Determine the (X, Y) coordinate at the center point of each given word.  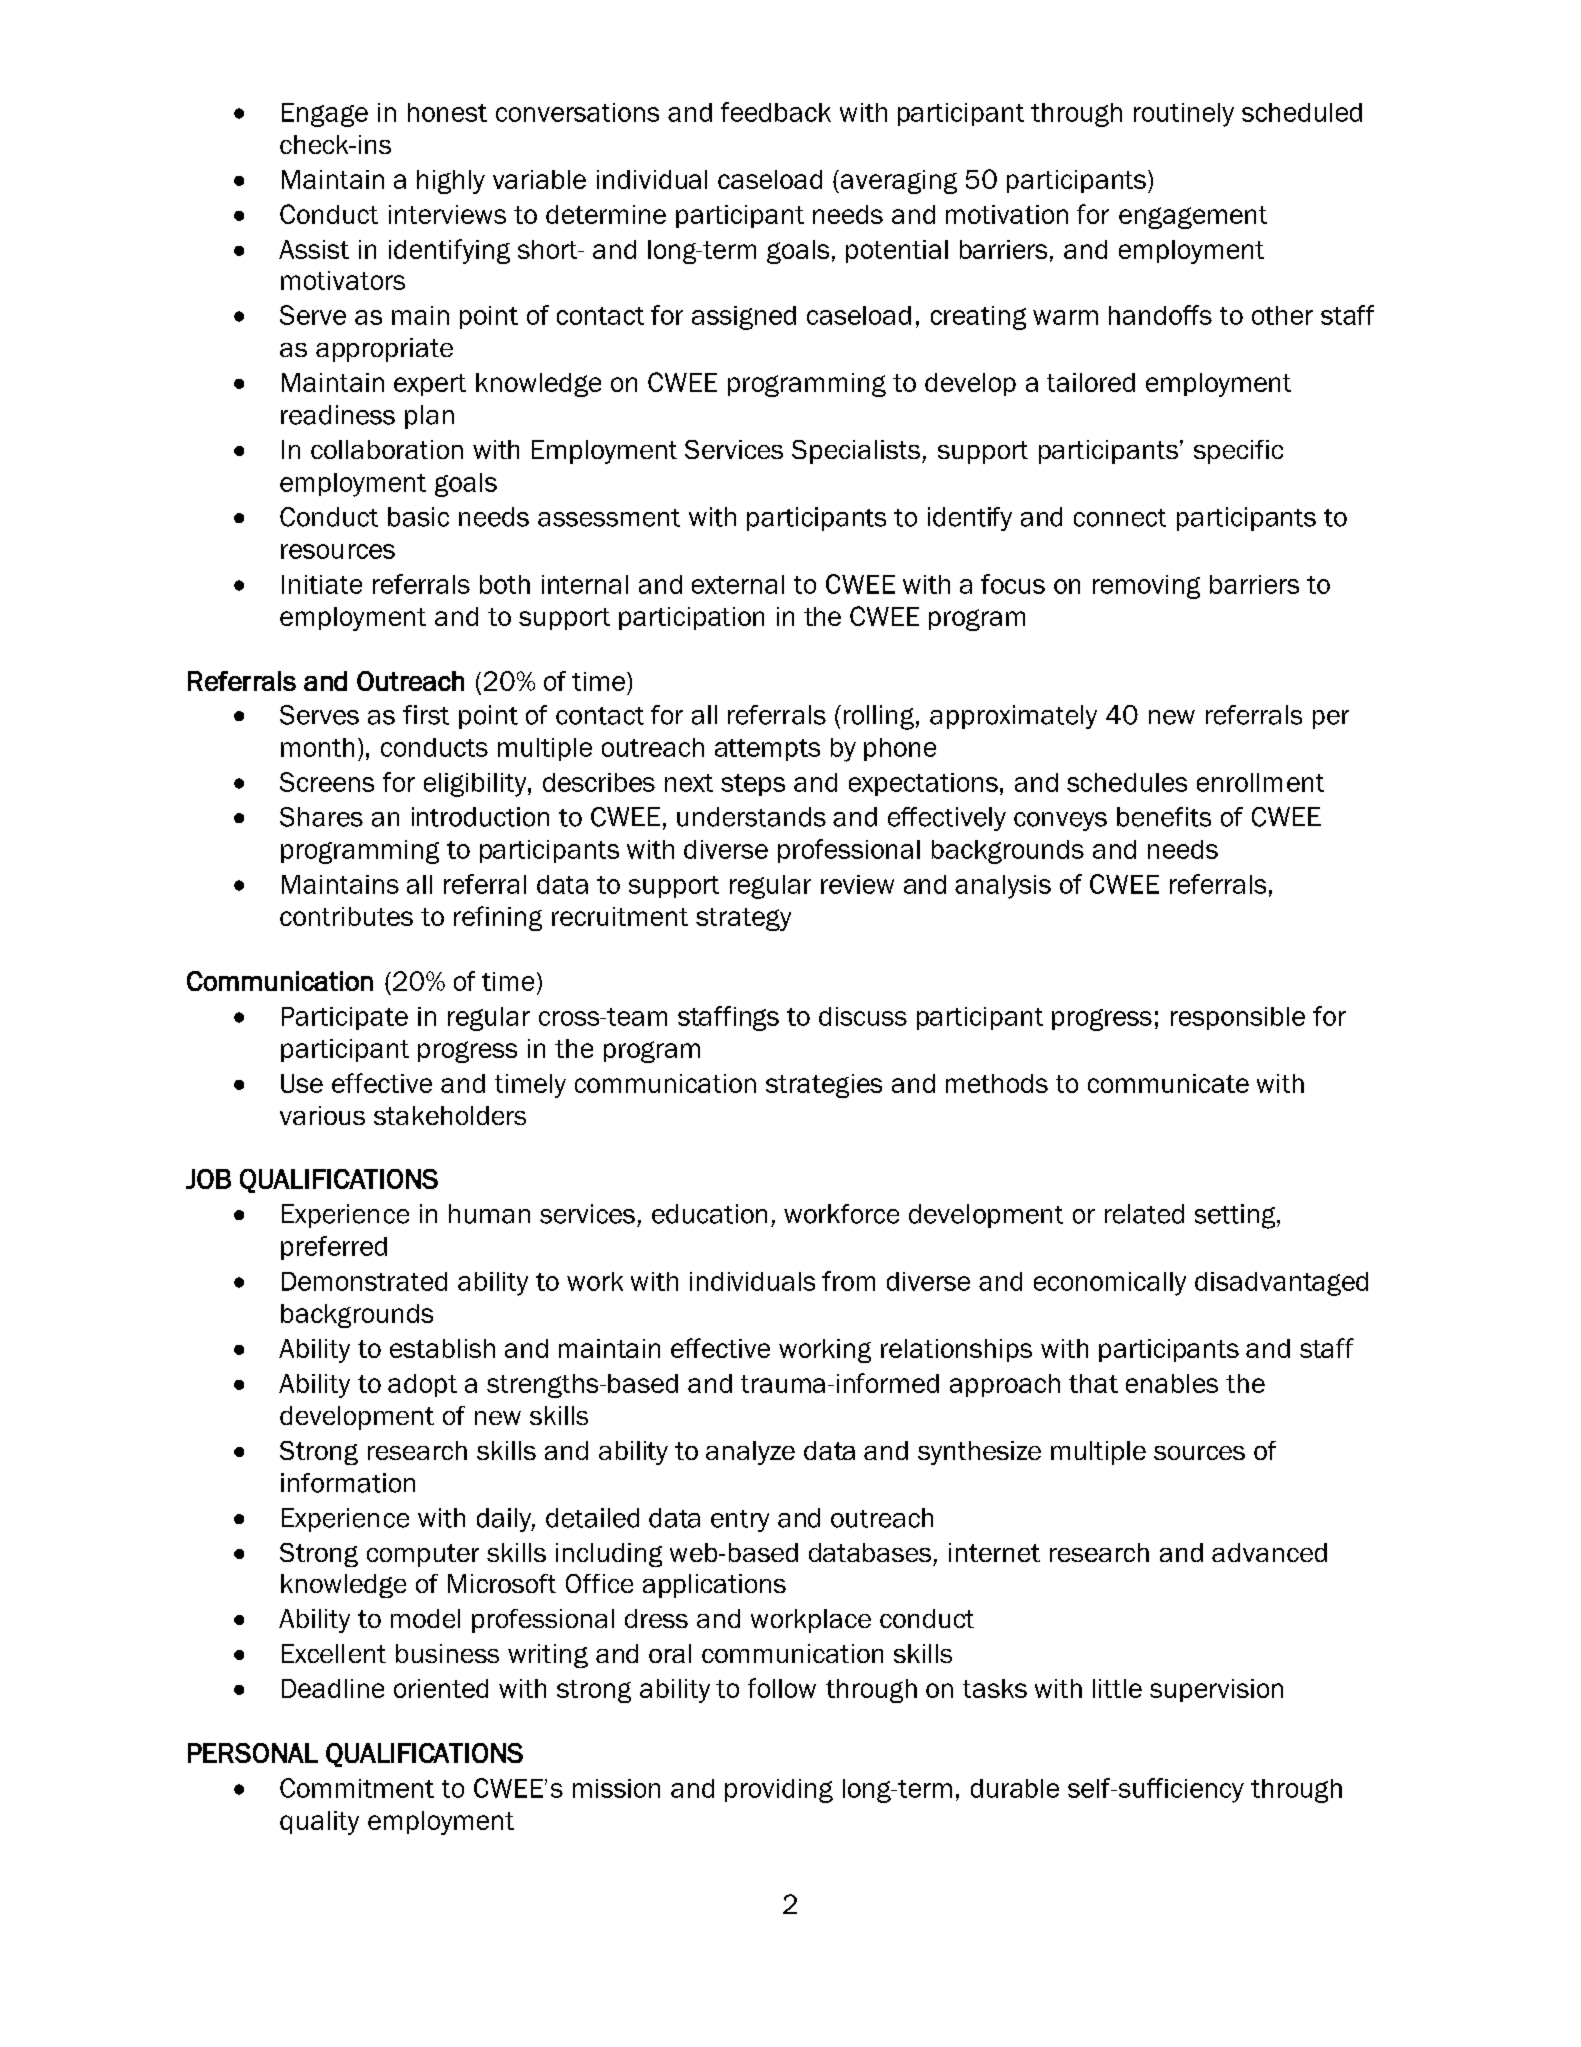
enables (1172, 1383)
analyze (750, 1453)
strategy (743, 919)
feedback (776, 112)
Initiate (322, 584)
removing (1146, 587)
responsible (1238, 1018)
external (738, 584)
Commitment (357, 1788)
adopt (422, 1385)
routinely (1184, 115)
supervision (1216, 1690)
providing (779, 1791)
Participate (345, 1018)
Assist (314, 249)
